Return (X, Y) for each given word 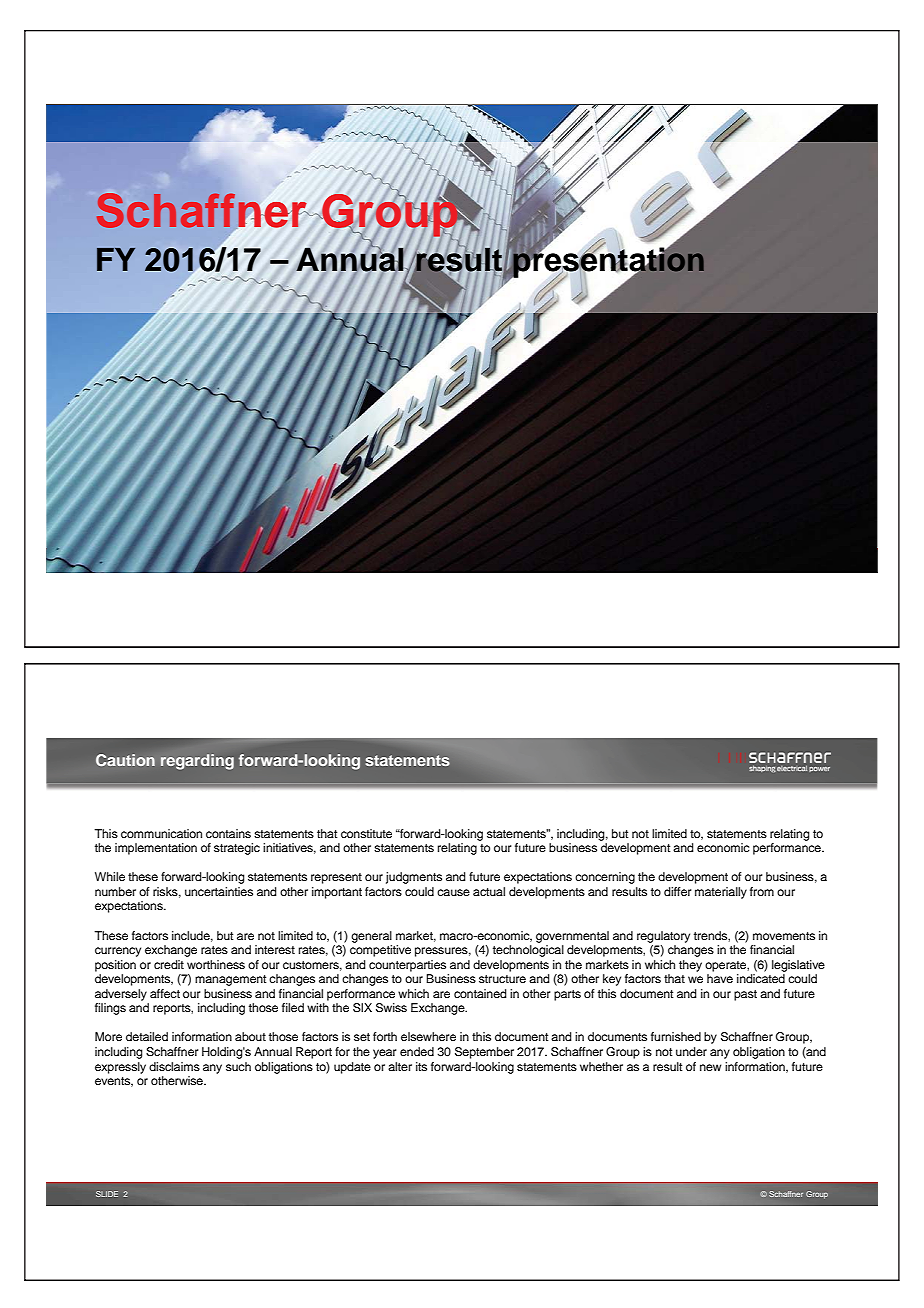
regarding (197, 762)
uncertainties (219, 891)
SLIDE (107, 1194)
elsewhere (428, 1036)
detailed (147, 1036)
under (691, 1051)
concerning (605, 878)
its (421, 1066)
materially (721, 893)
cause (453, 892)
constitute (366, 833)
